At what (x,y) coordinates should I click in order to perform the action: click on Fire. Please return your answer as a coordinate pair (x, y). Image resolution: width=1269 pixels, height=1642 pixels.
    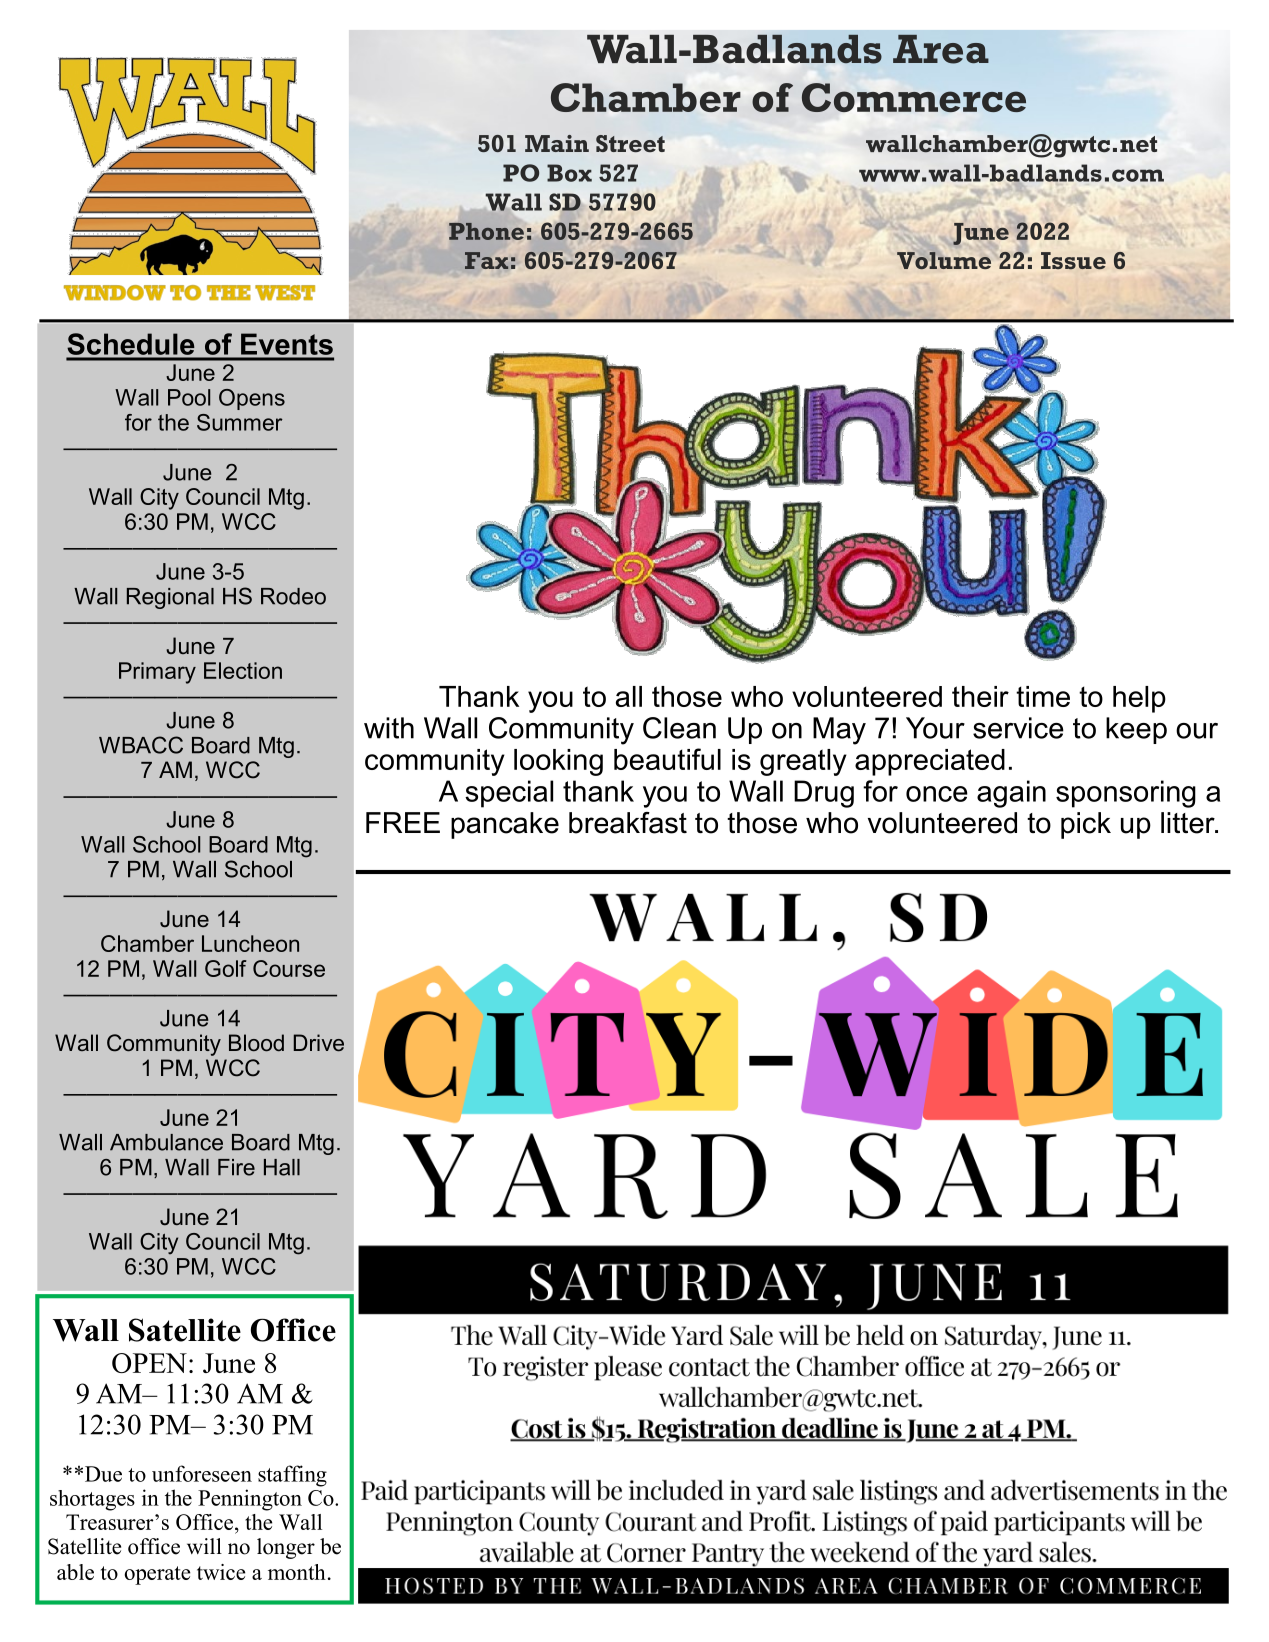
    Looking at the image, I should click on (236, 1167).
